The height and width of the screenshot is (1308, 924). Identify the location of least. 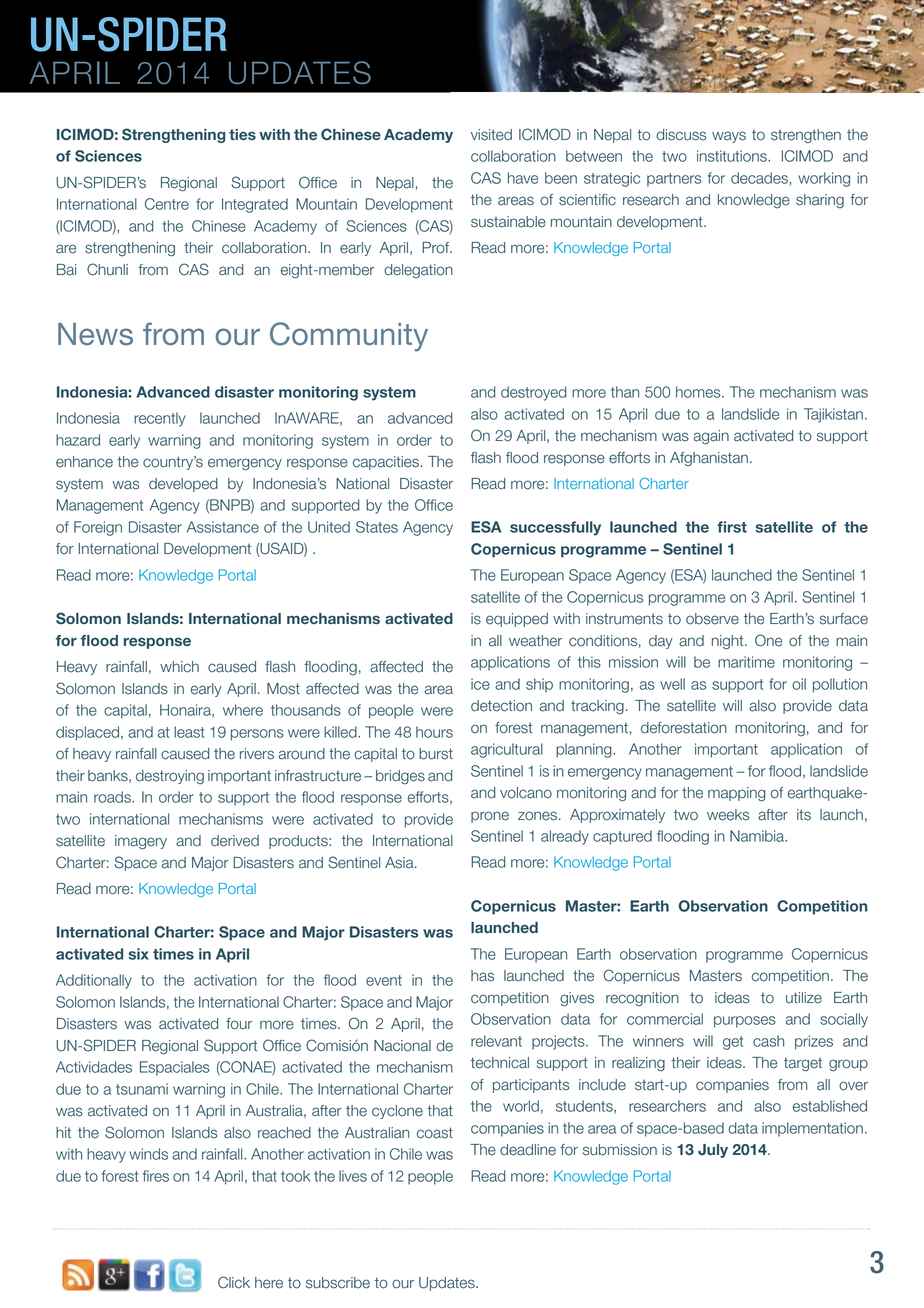
(189, 732).
